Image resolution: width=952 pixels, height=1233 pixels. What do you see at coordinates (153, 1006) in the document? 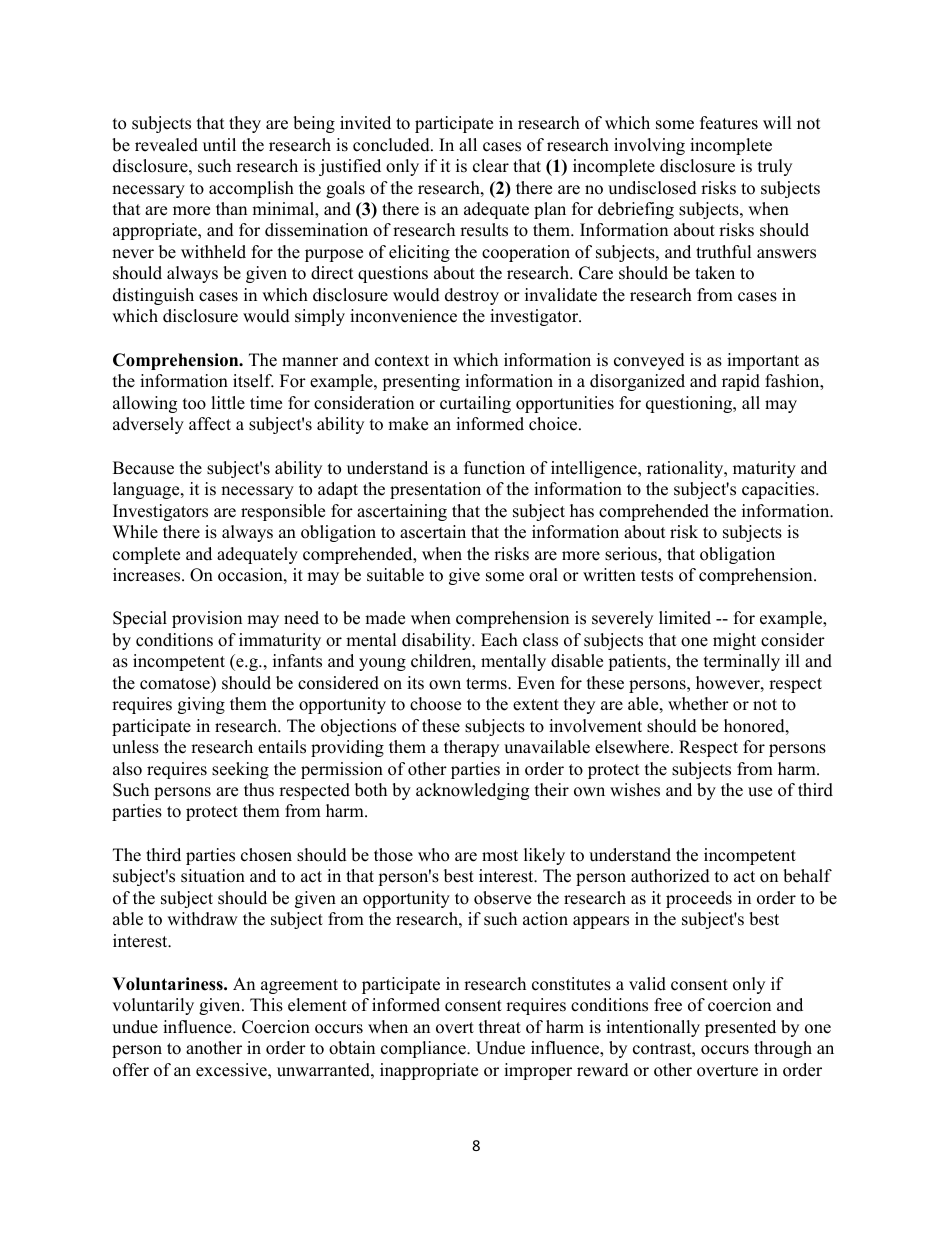
I see `voluntarily` at bounding box center [153, 1006].
